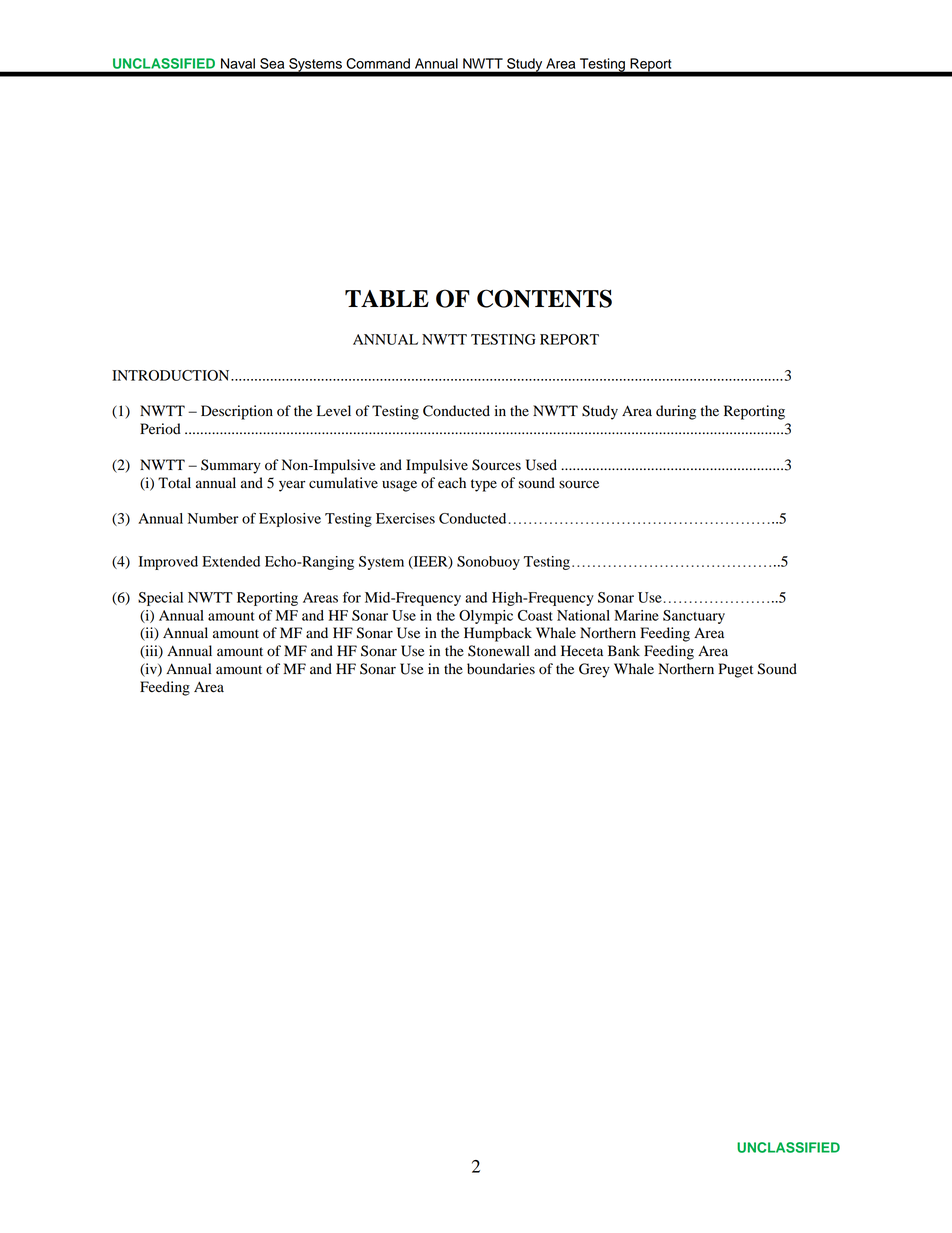 Image resolution: width=952 pixels, height=1233 pixels. Describe the element at coordinates (213, 518) in the screenshot. I see `Number` at that location.
